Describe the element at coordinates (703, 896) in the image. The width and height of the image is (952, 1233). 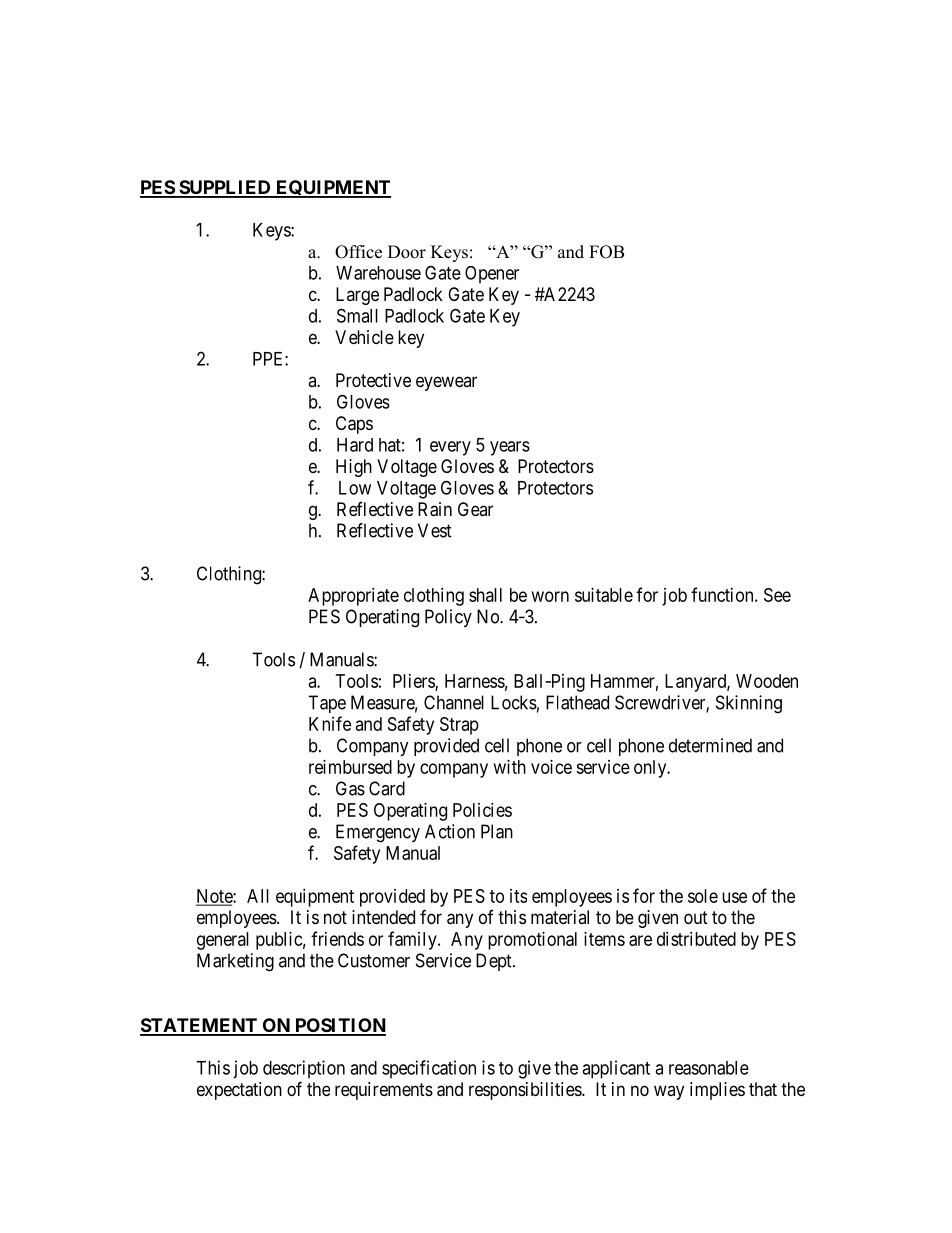
I see `sole` at that location.
